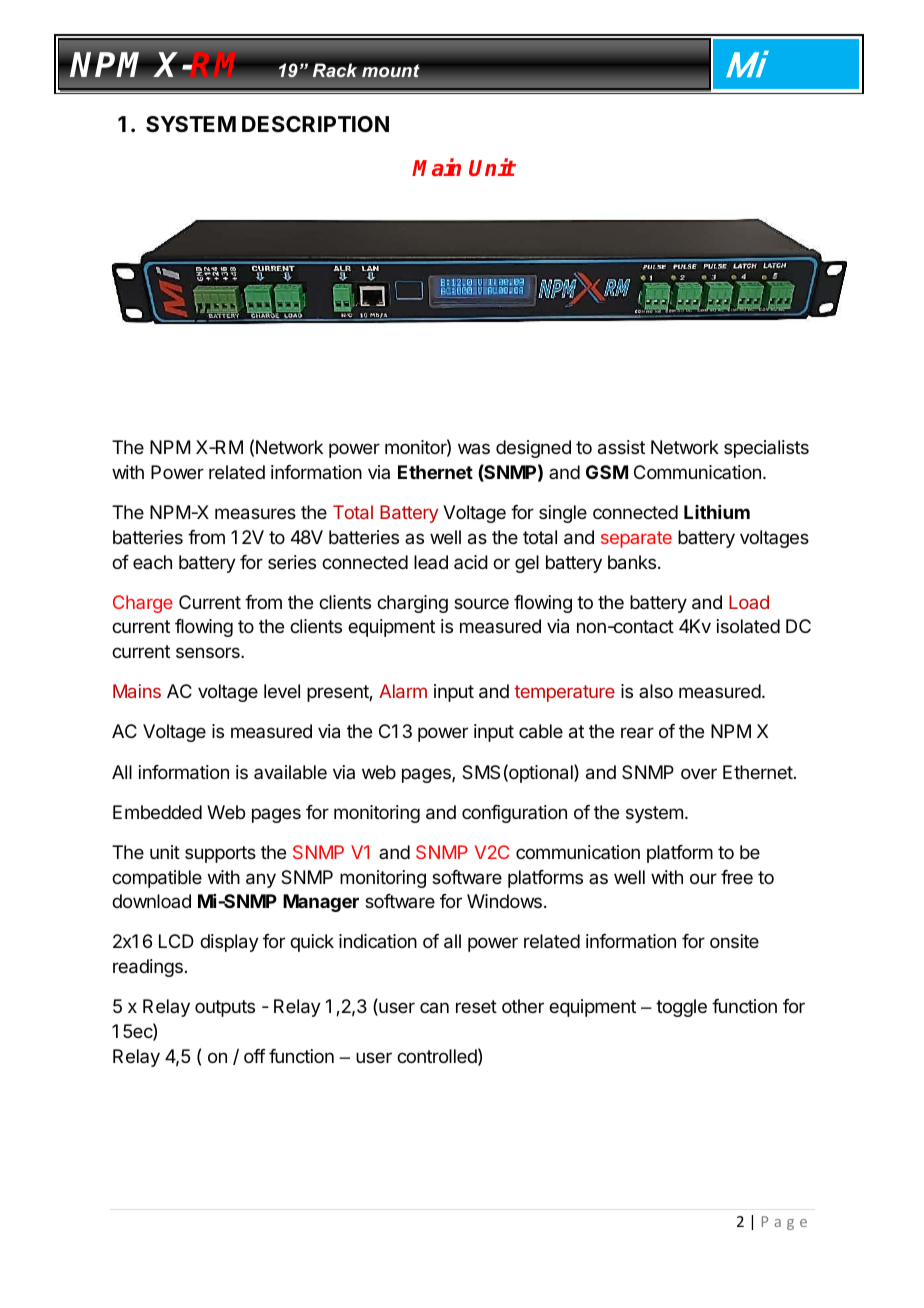  What do you see at coordinates (656, 691) in the image?
I see `also` at bounding box center [656, 691].
